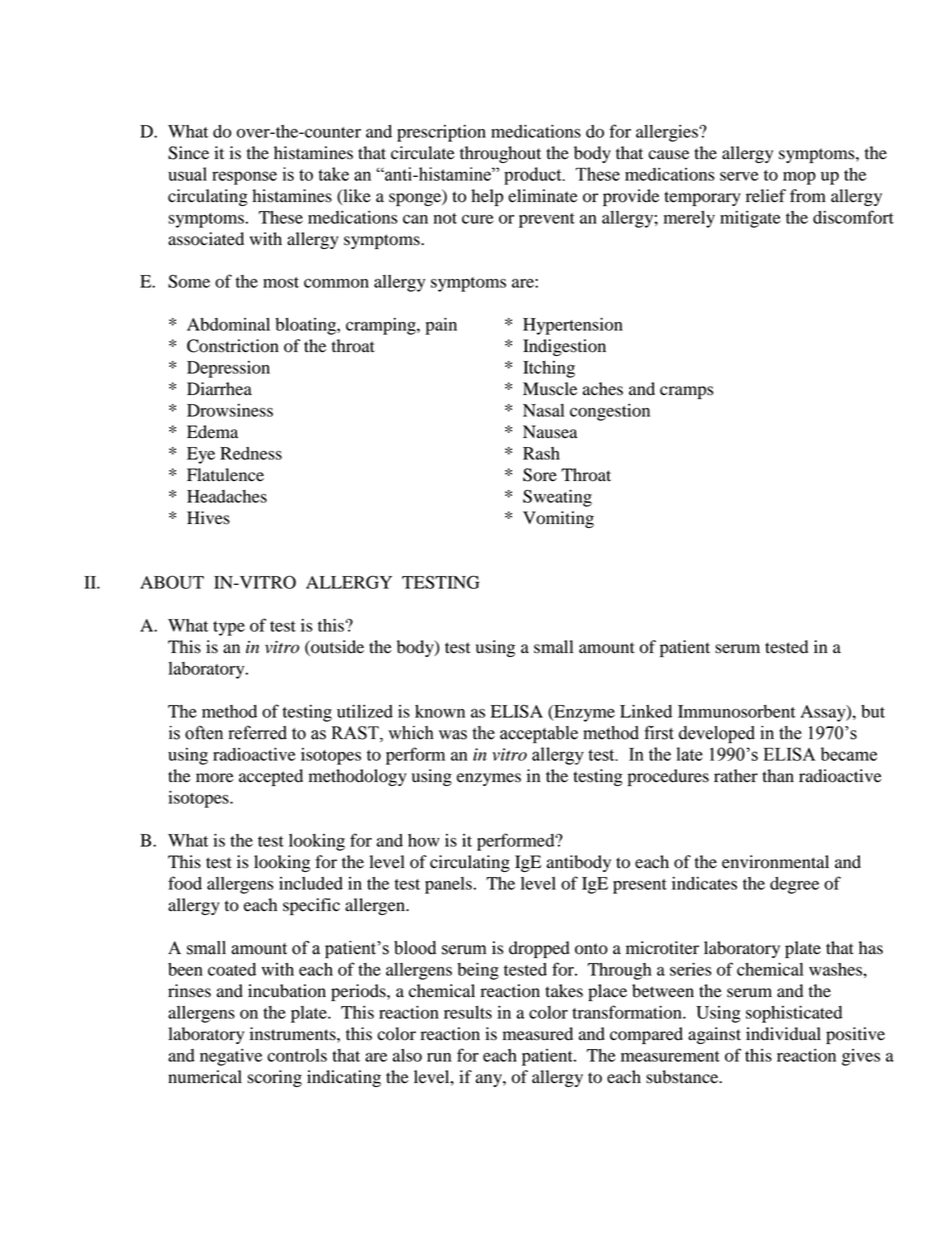 The width and height of the page is (952, 1233). Describe the element at coordinates (541, 453) in the page. I see `Rash` at that location.
